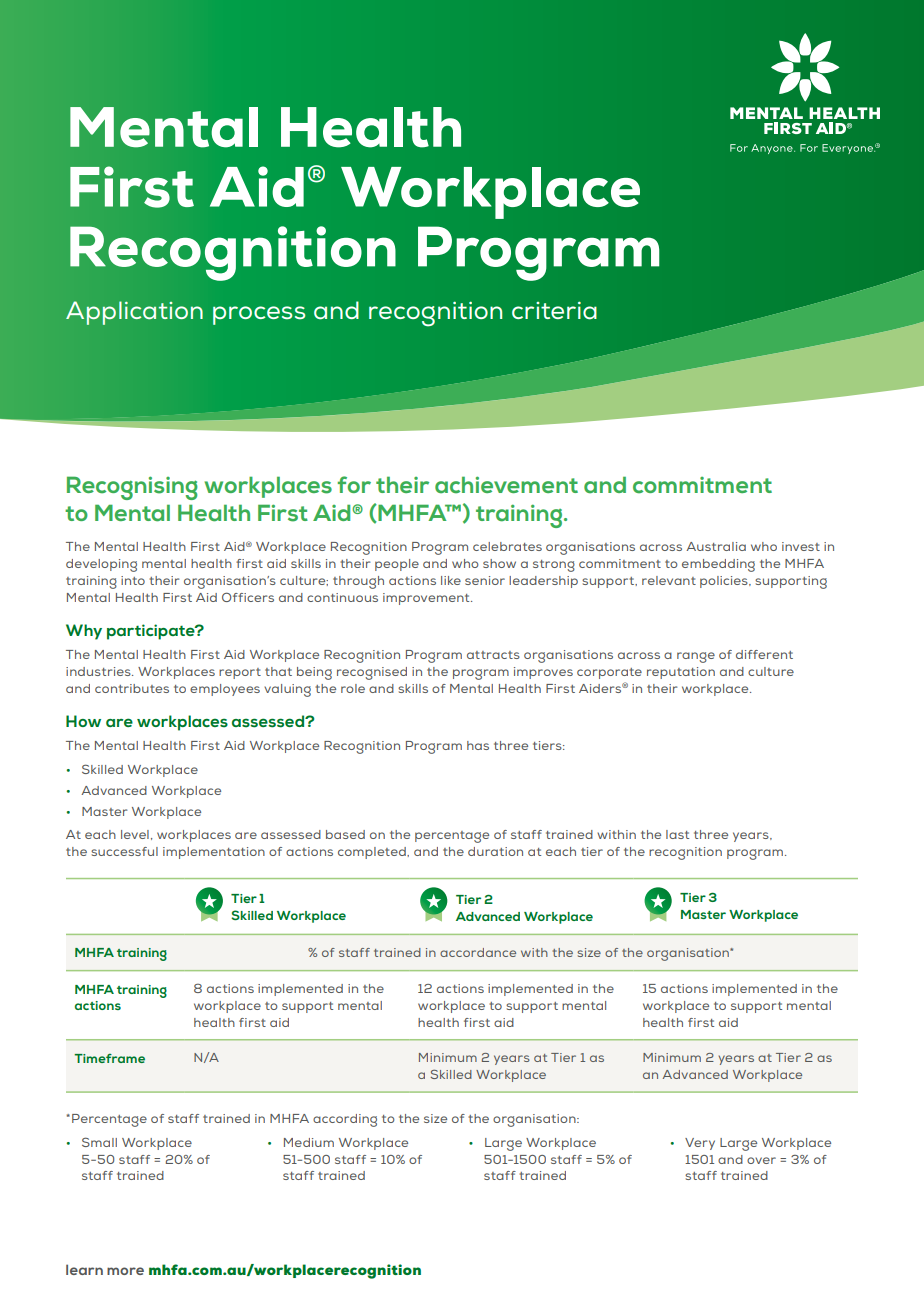  Describe the element at coordinates (554, 310) in the screenshot. I see `criteria` at that location.
